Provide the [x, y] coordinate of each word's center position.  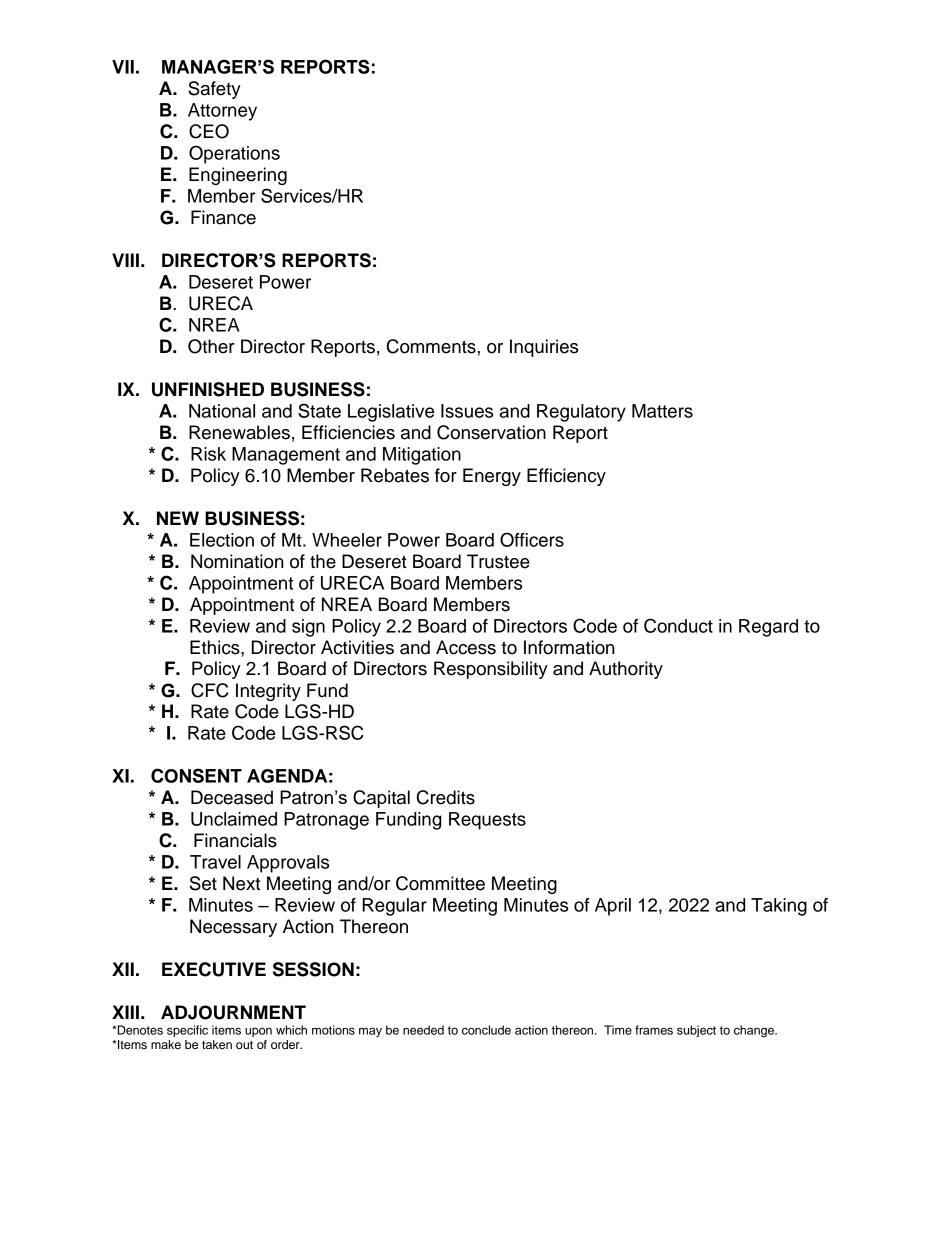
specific [187, 1031]
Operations [234, 154]
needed [423, 1030]
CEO [209, 131]
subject [696, 1031]
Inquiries [544, 348]
